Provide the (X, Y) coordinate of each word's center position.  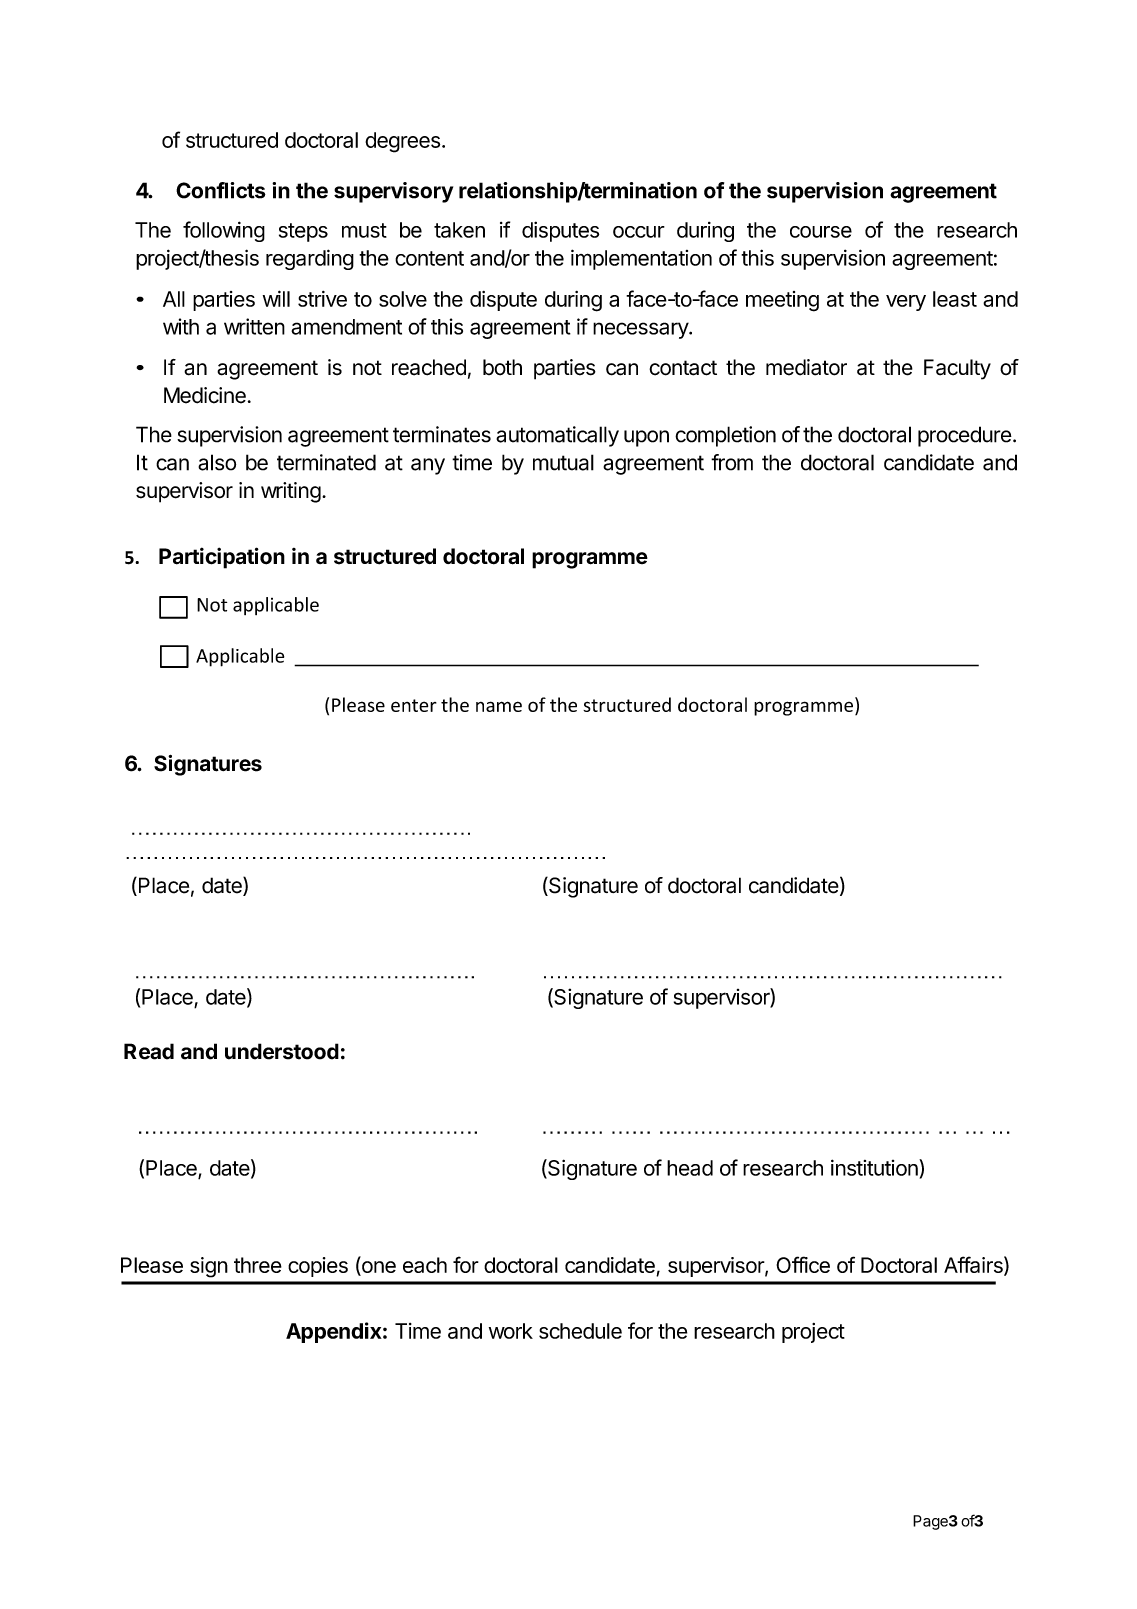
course (821, 232)
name (499, 706)
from (732, 462)
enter (414, 705)
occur (639, 232)
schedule (580, 1331)
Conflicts (221, 190)
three (258, 1265)
